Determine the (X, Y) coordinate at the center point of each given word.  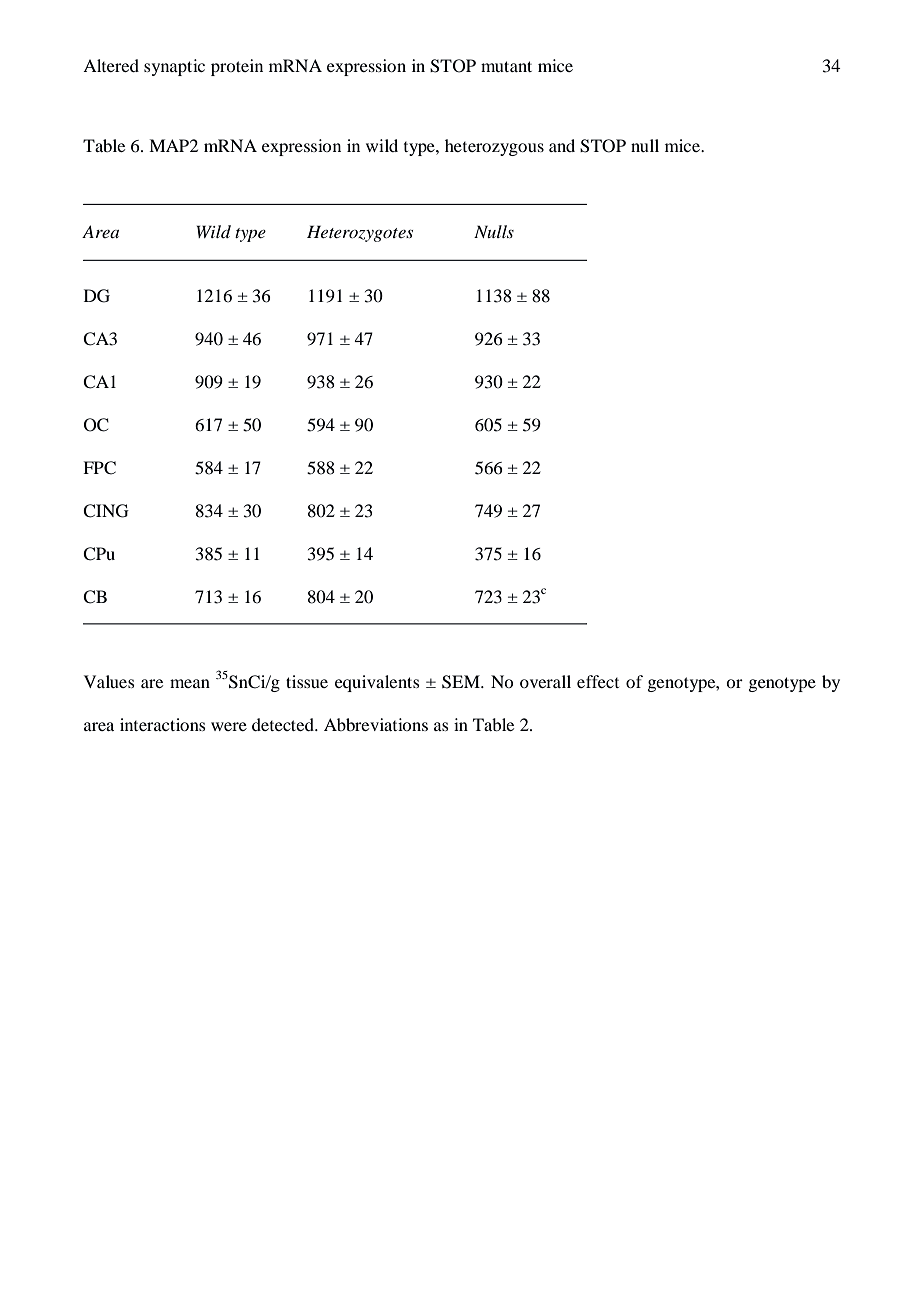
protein (237, 67)
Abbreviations (376, 724)
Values (109, 681)
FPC (99, 468)
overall (545, 681)
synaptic (174, 67)
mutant (506, 66)
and (562, 145)
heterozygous (494, 147)
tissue (307, 681)
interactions (163, 724)
